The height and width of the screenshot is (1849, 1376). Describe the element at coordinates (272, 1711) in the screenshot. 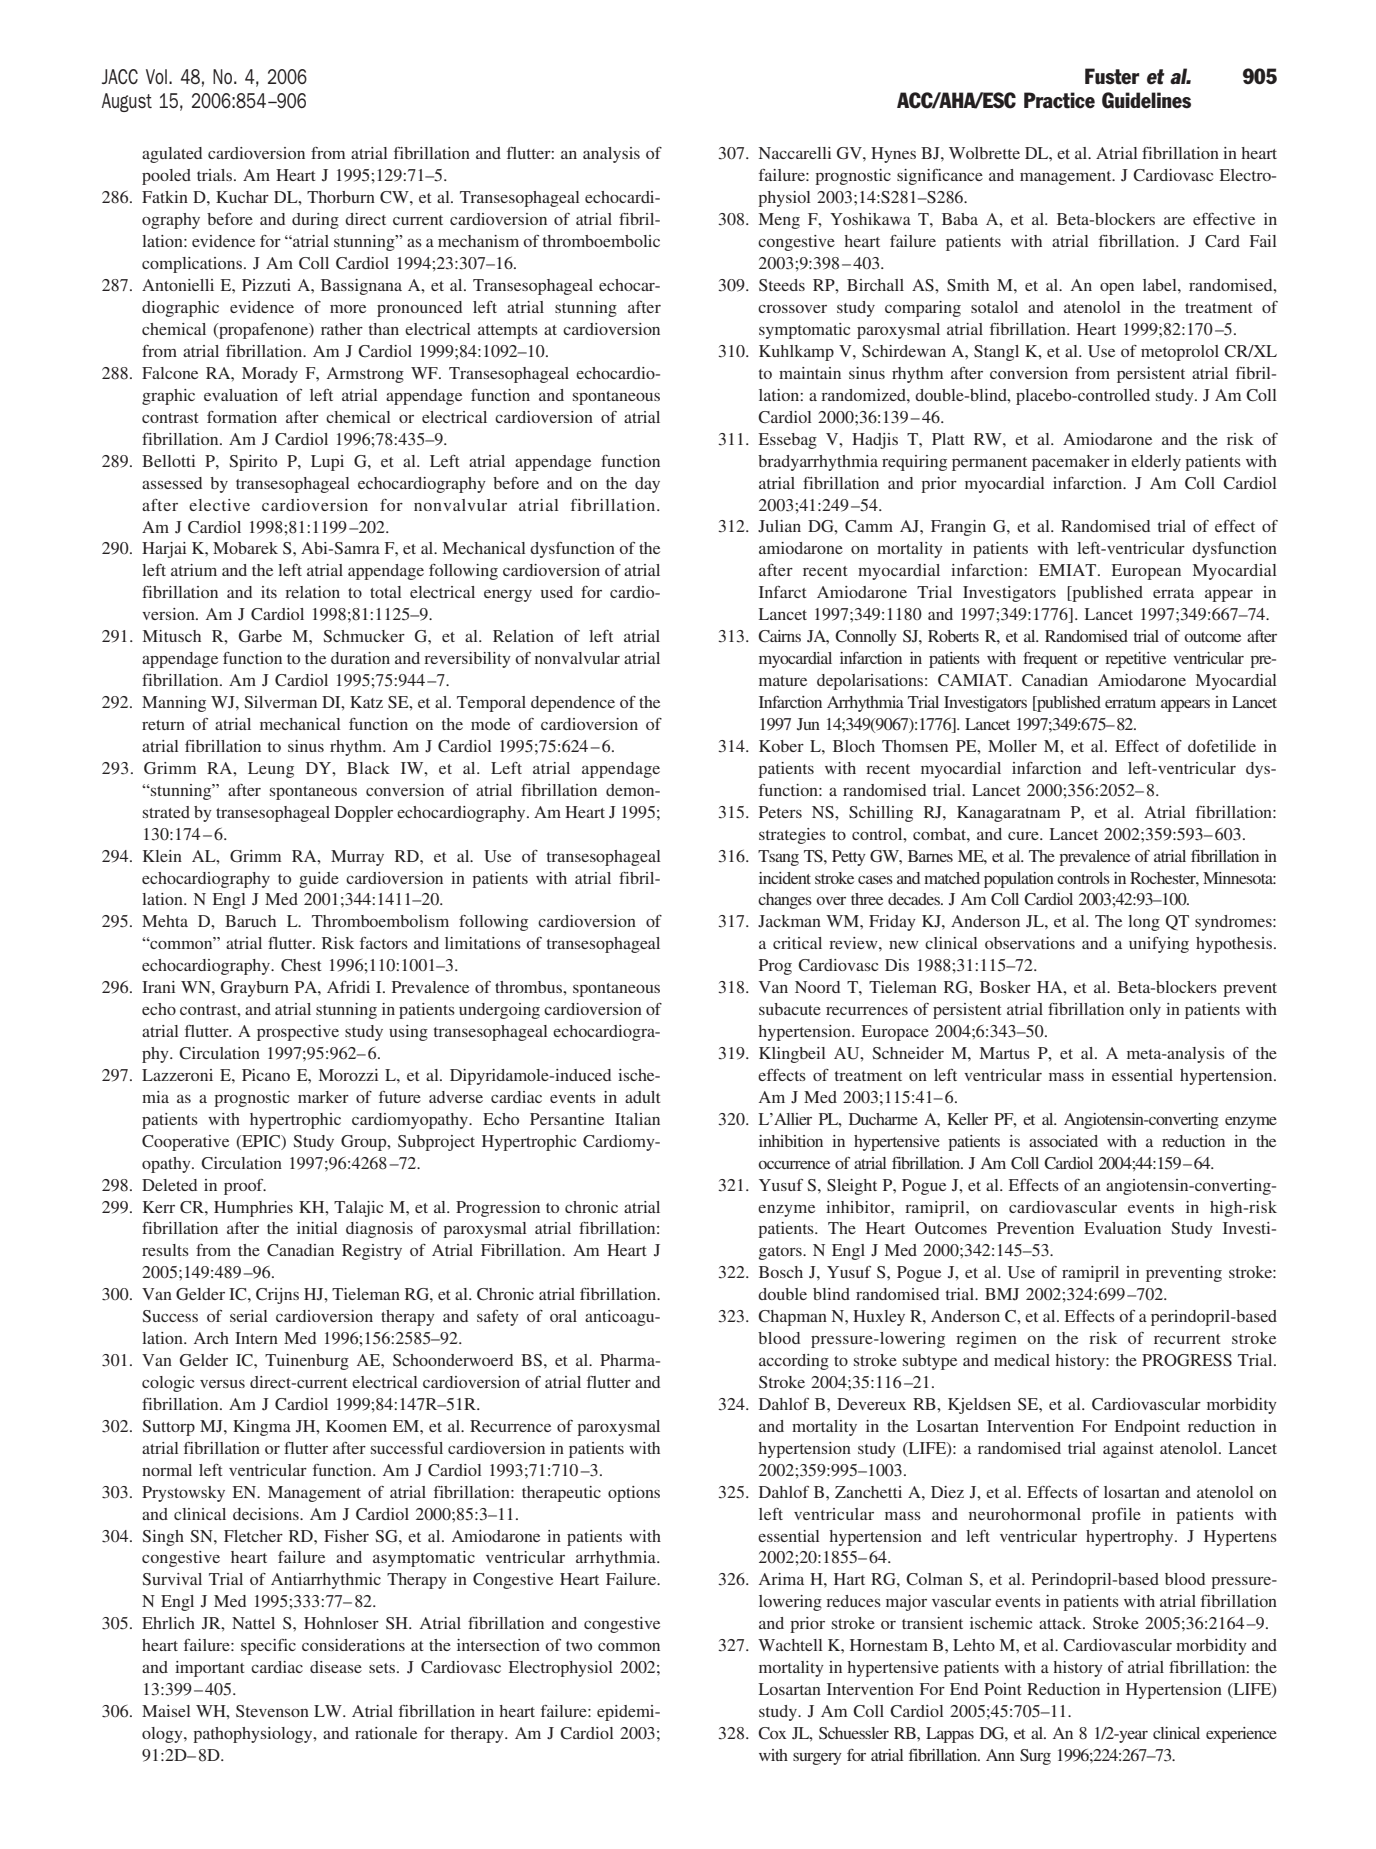

I see `Stevenson` at that location.
